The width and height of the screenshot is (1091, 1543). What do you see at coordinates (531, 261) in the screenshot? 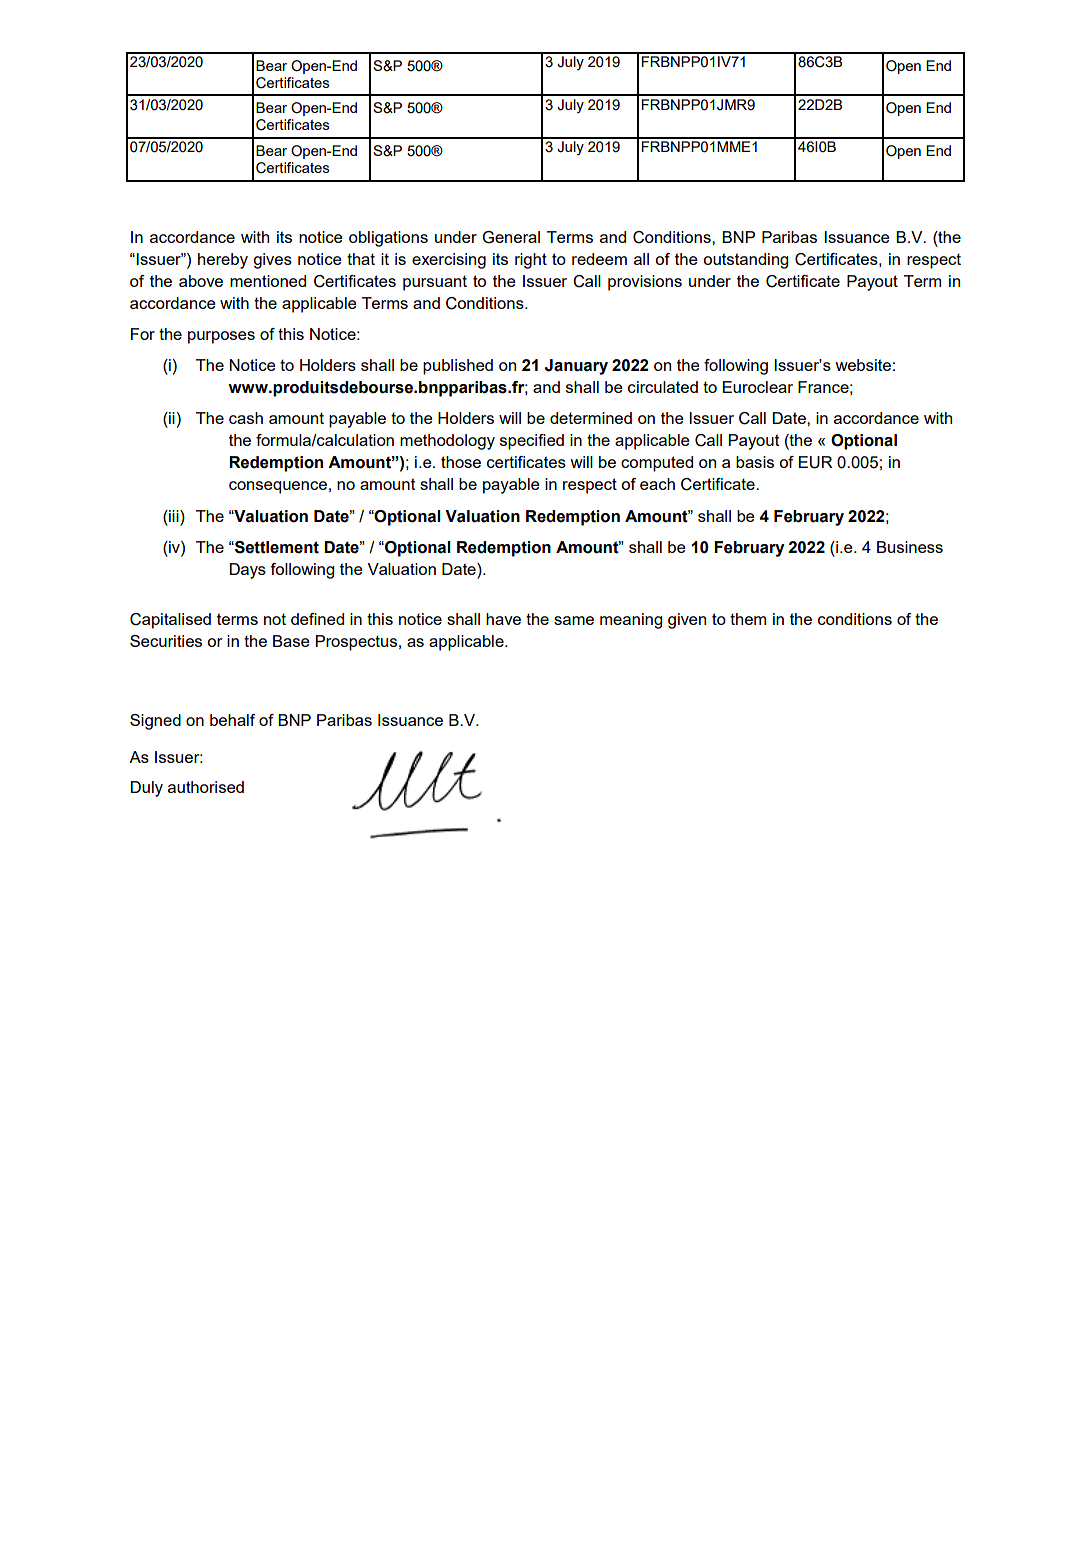
I see `right` at bounding box center [531, 261].
